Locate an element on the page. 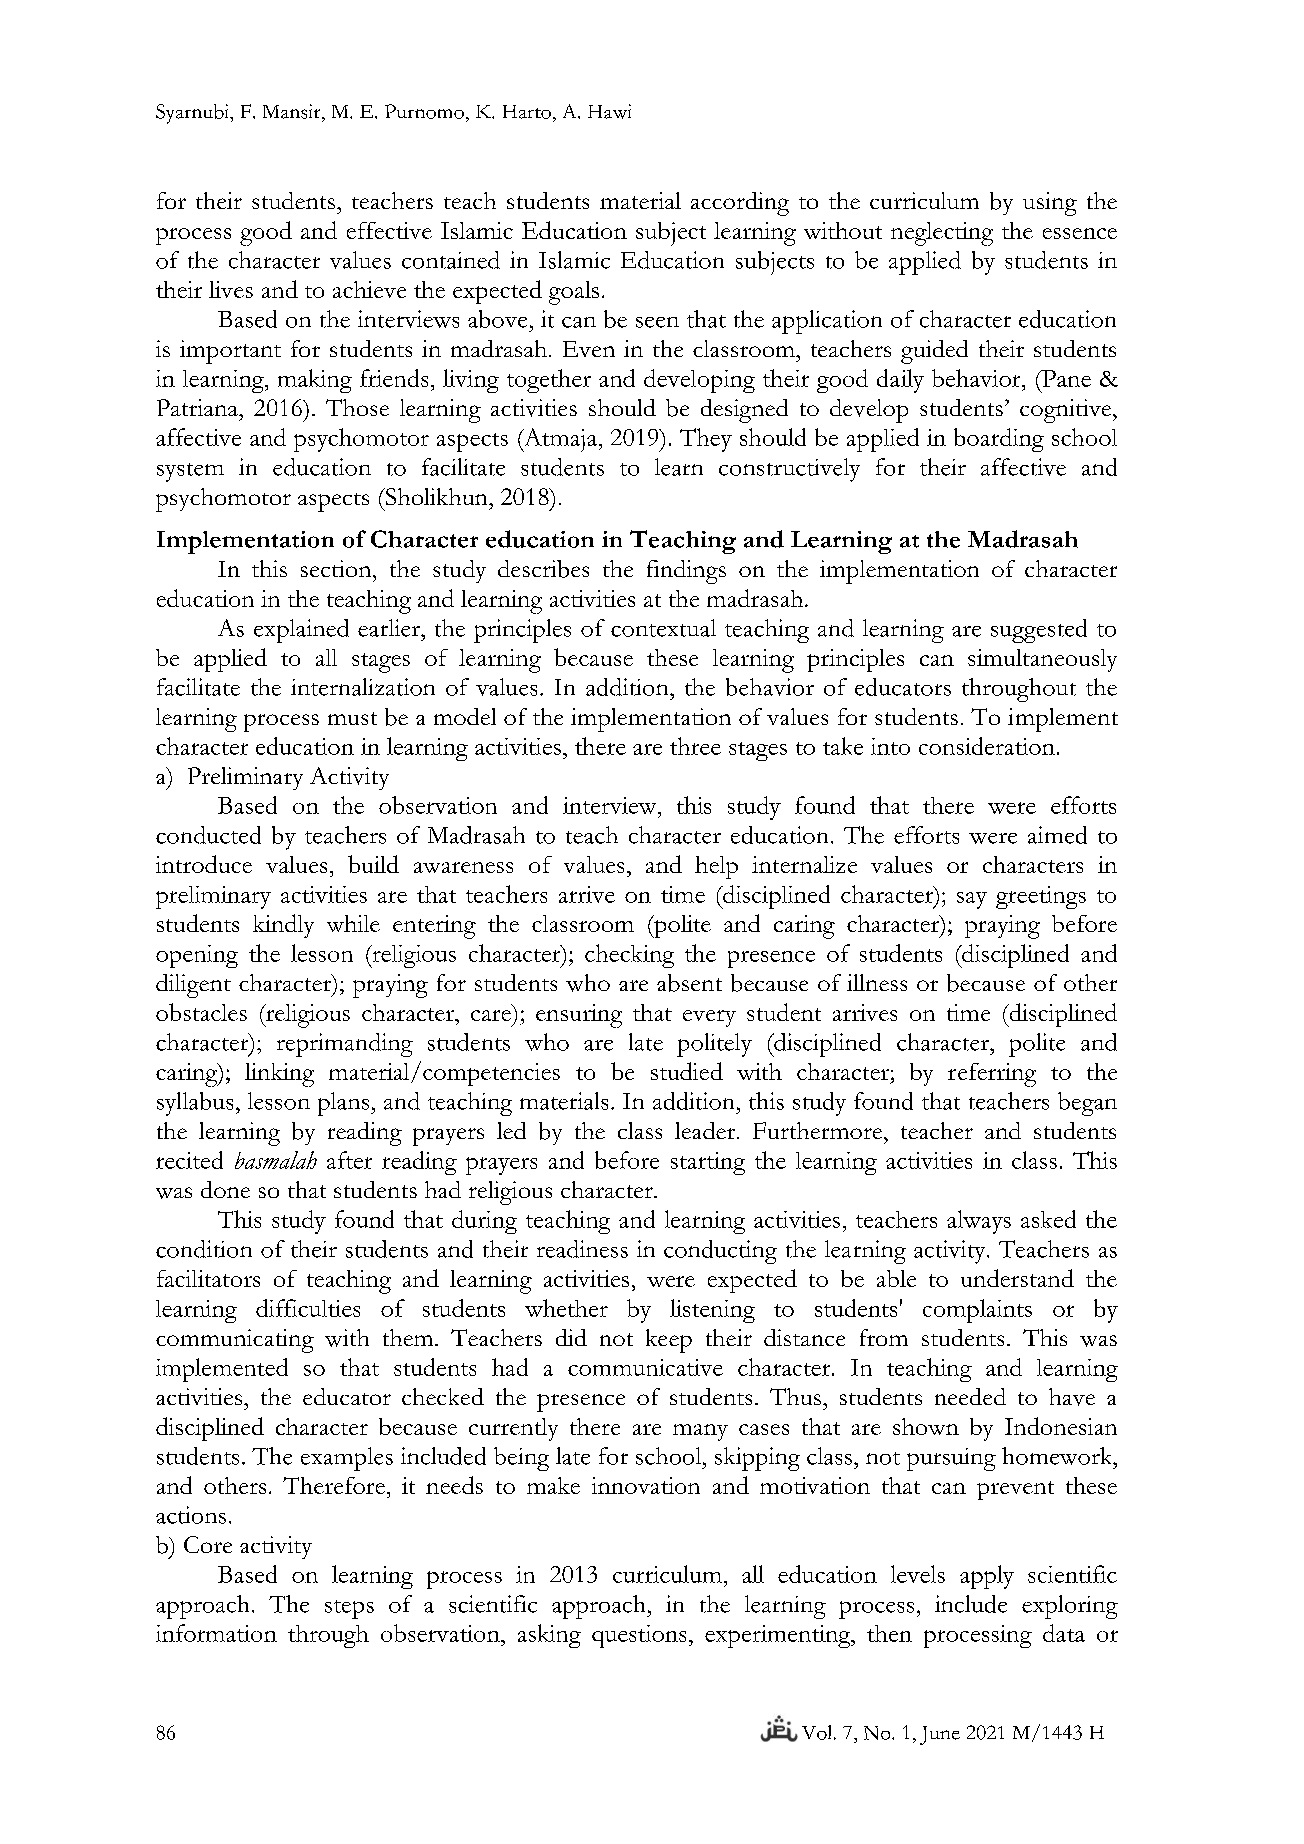 The image size is (1304, 1844). always is located at coordinates (979, 1222).
